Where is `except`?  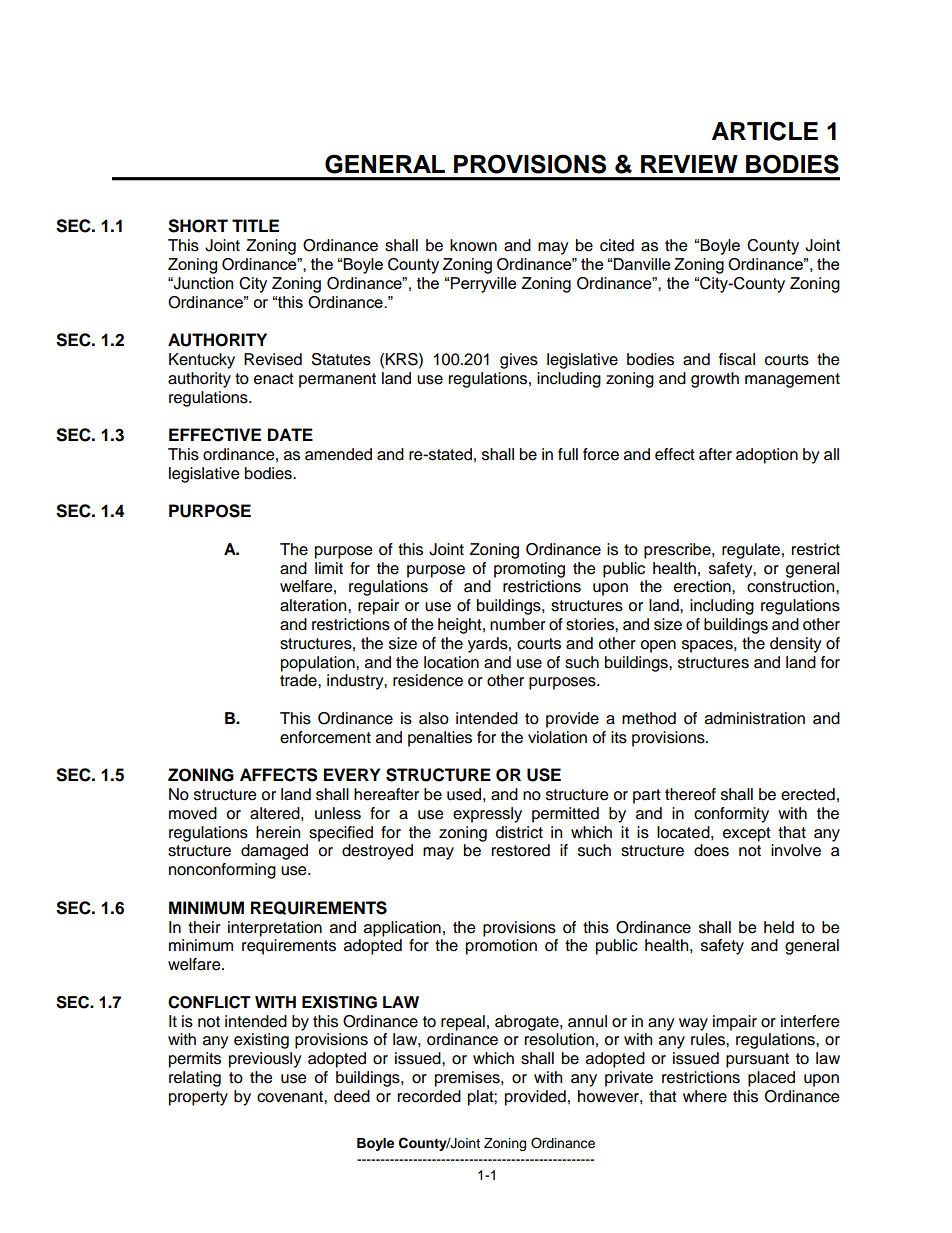 except is located at coordinates (747, 834).
